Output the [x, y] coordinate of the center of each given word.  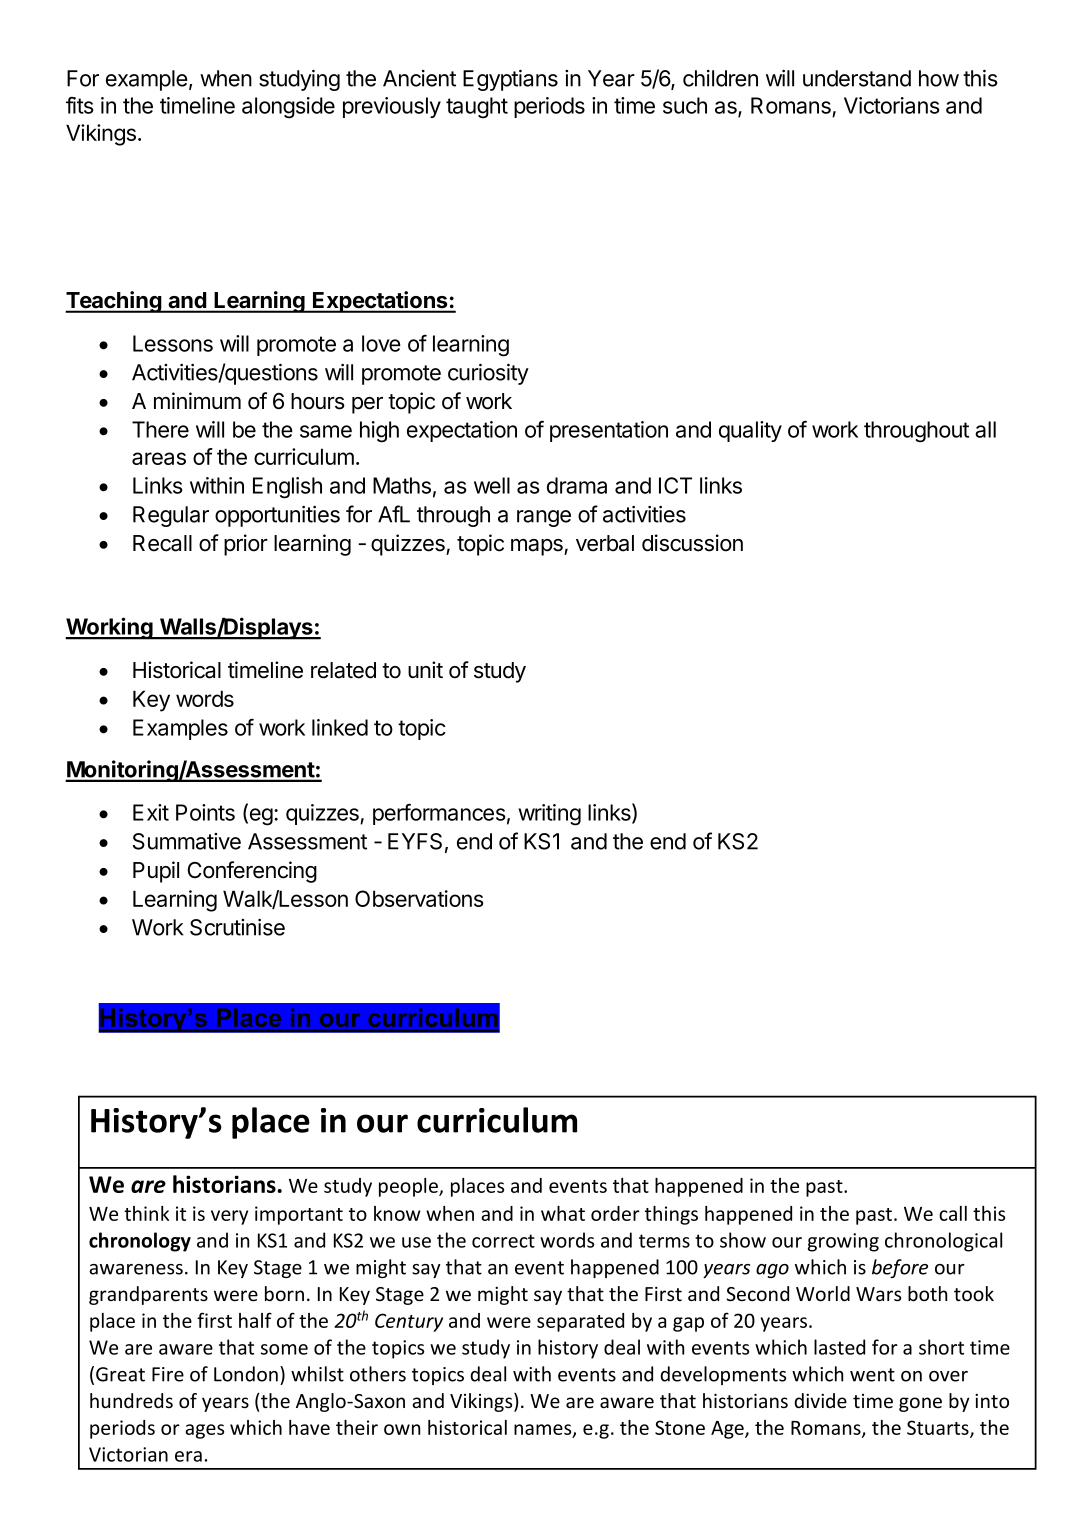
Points [205, 812]
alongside [288, 108]
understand [857, 78]
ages [204, 1431]
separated [580, 1322]
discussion [692, 543]
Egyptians [510, 80]
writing [549, 815]
